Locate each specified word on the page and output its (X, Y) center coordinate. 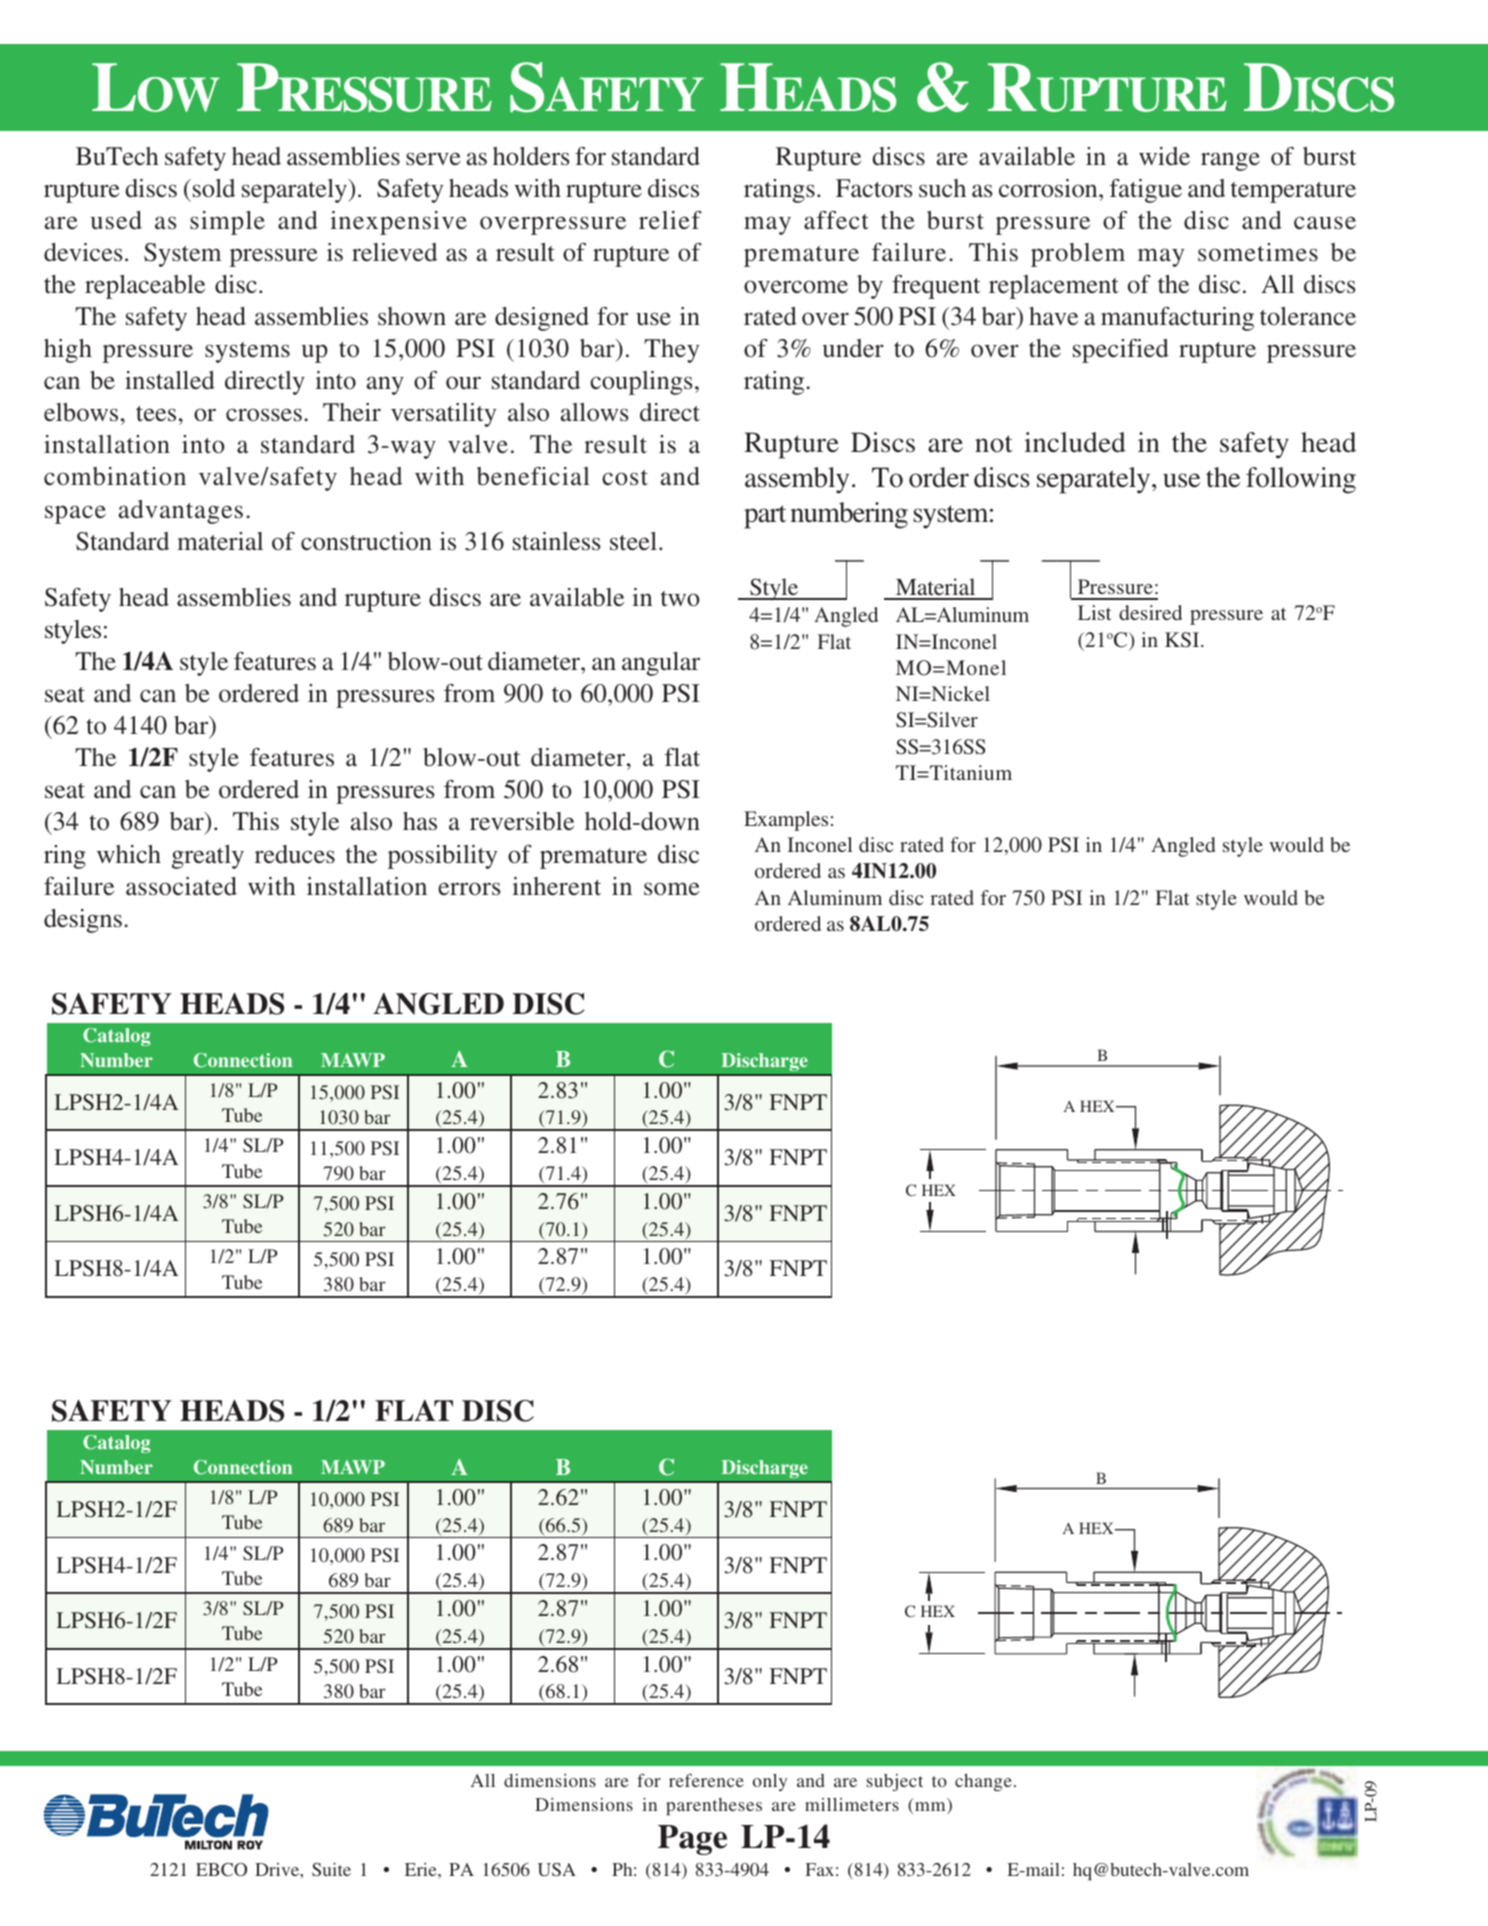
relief (670, 220)
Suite (331, 1869)
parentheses (714, 1806)
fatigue (1146, 191)
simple (227, 223)
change (983, 1782)
